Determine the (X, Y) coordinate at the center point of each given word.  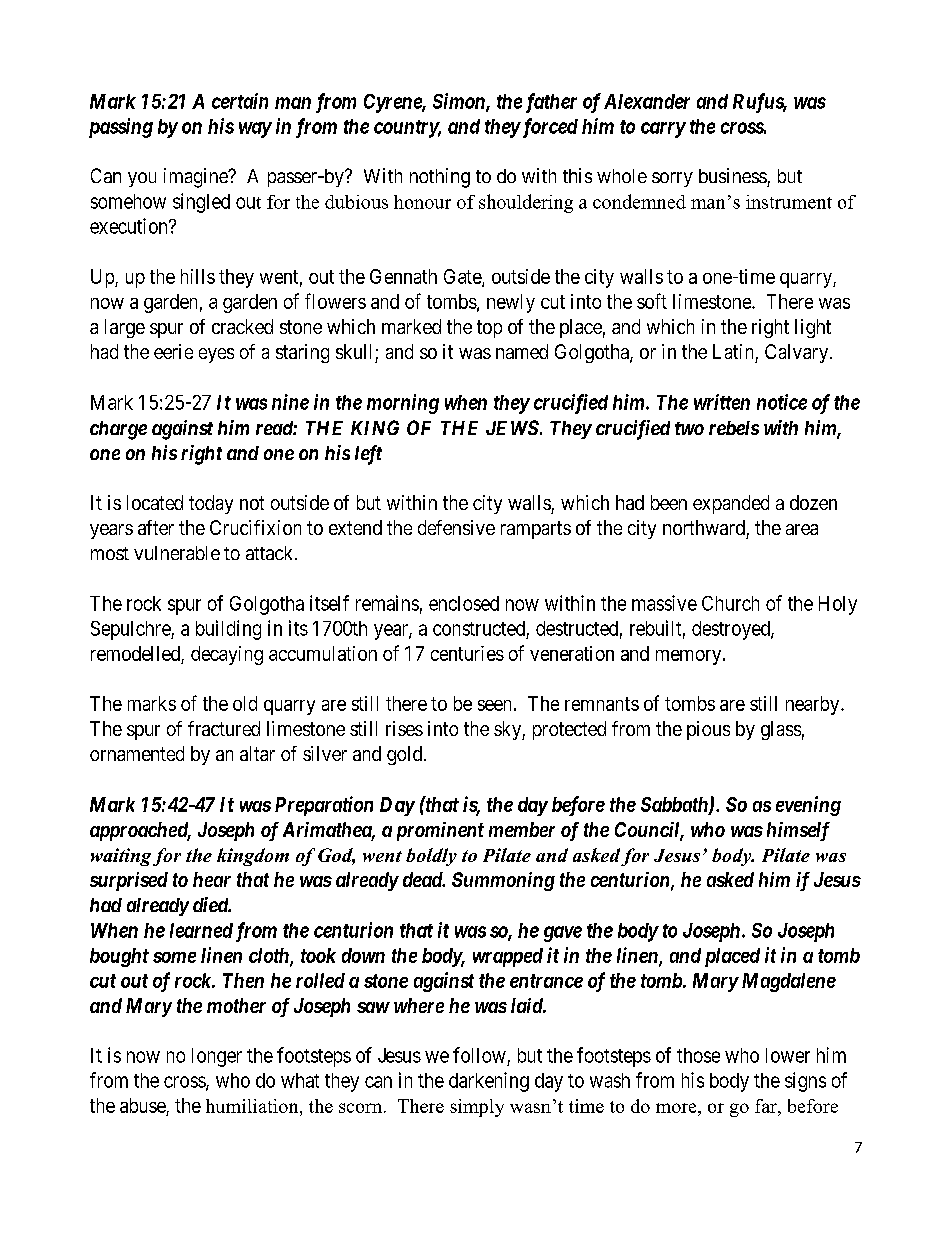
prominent (440, 831)
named (522, 351)
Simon (460, 102)
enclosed (464, 603)
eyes (216, 355)
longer (217, 1057)
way (255, 130)
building (228, 630)
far (767, 1106)
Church (730, 603)
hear (212, 879)
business (733, 175)
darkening (489, 1082)
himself (798, 831)
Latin (733, 351)
